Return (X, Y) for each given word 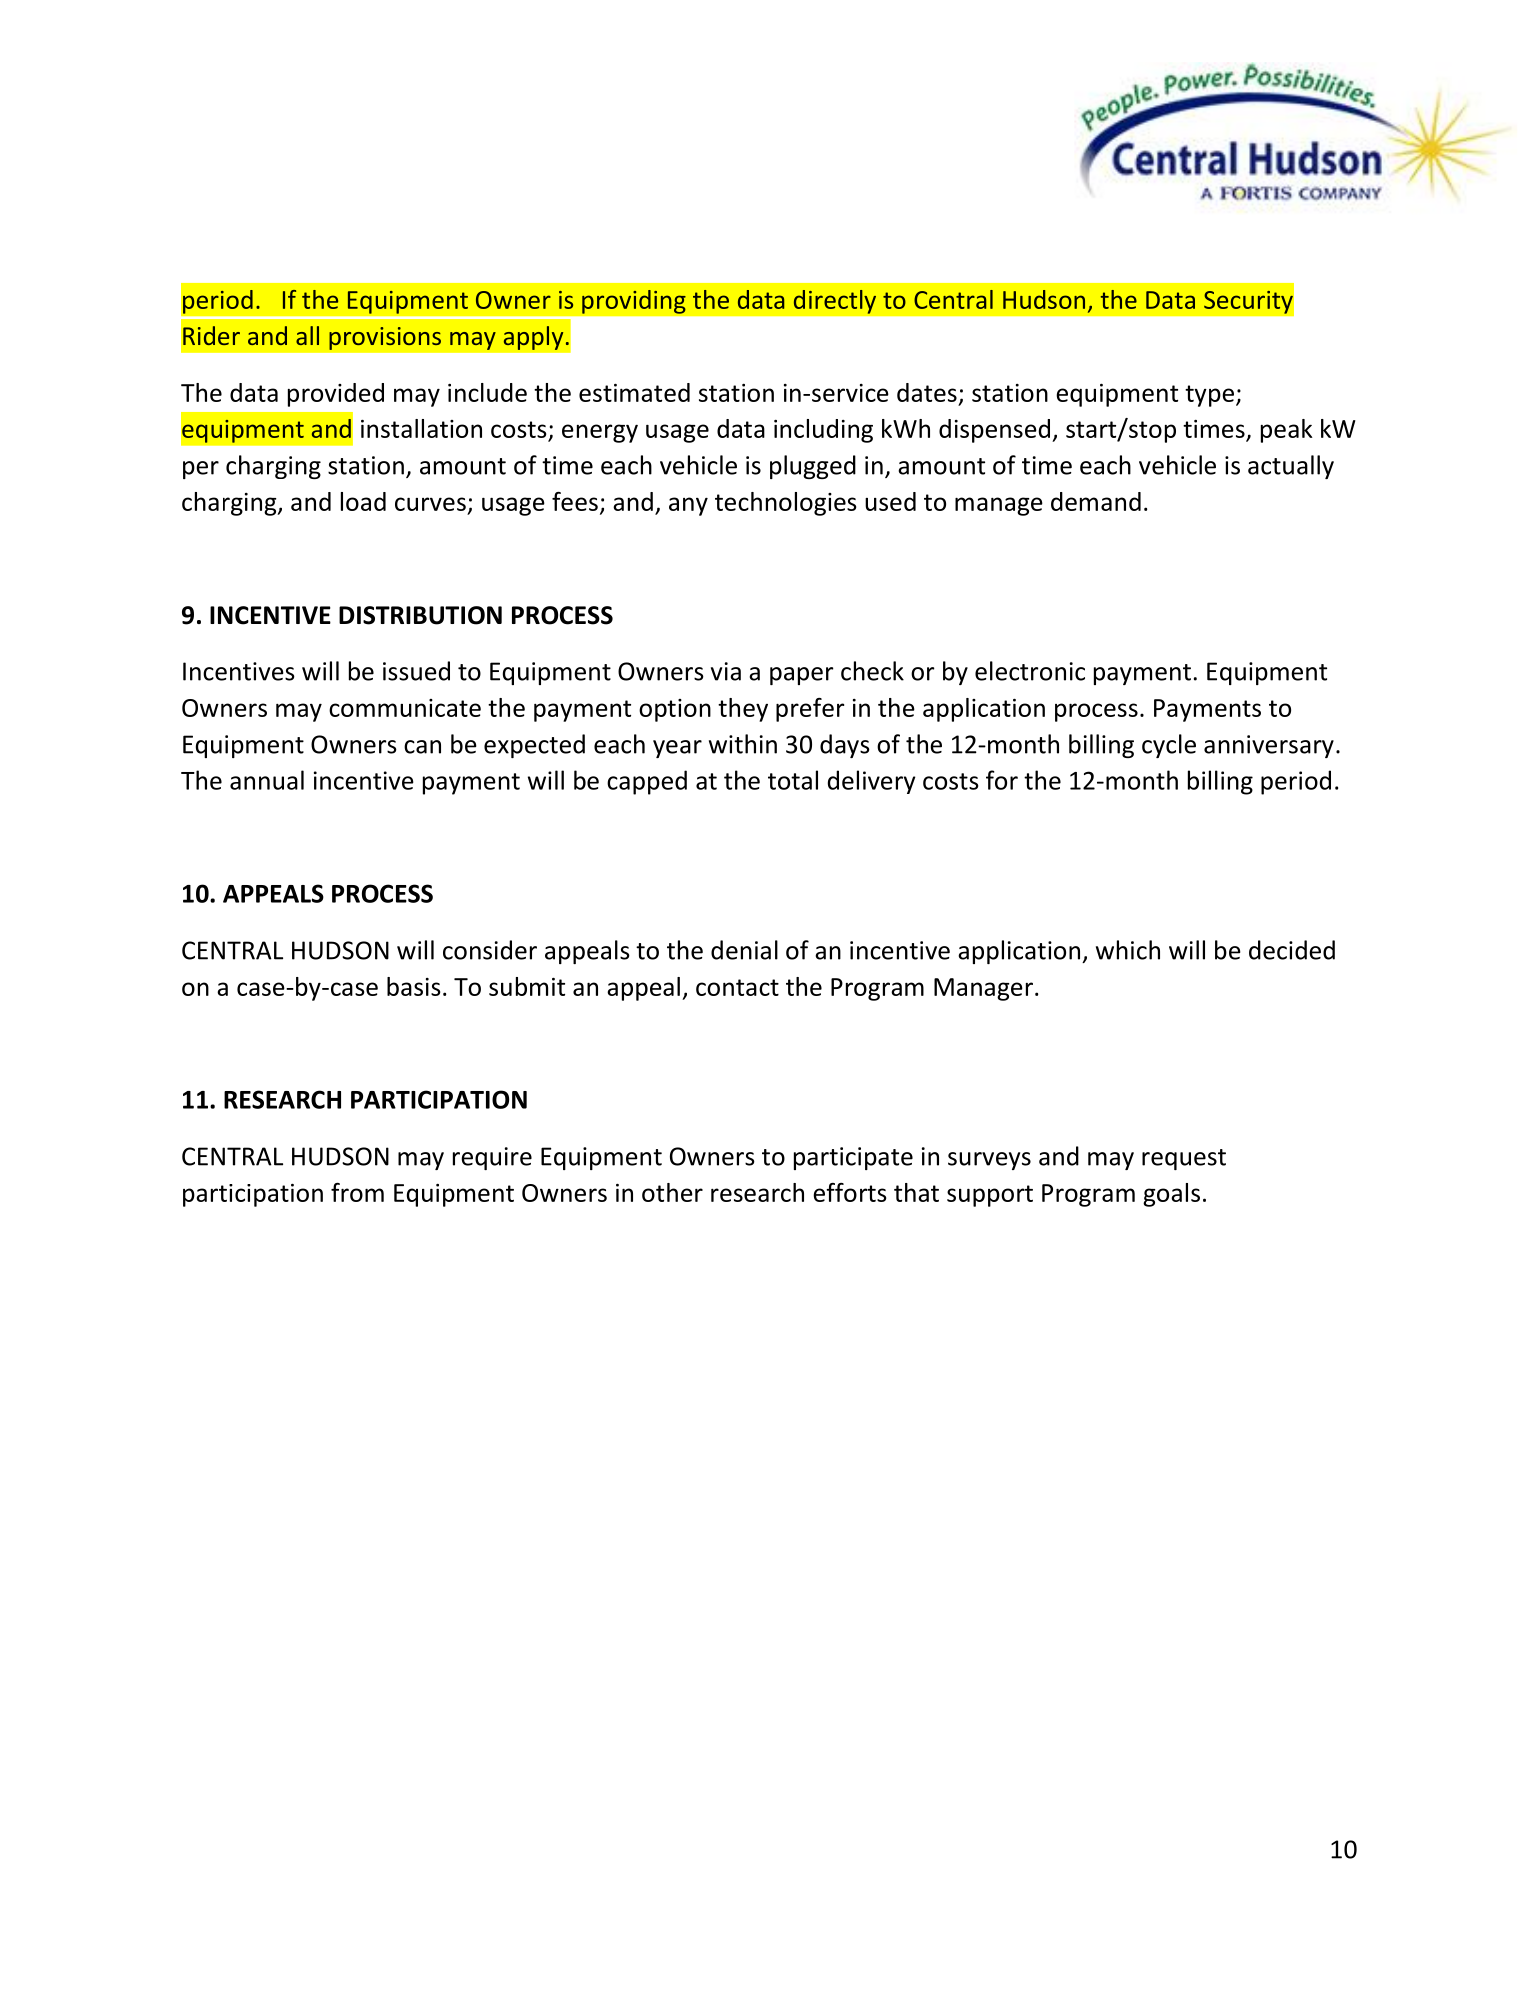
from (357, 1192)
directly (834, 302)
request (1184, 1159)
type (1209, 396)
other (672, 1192)
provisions (385, 338)
